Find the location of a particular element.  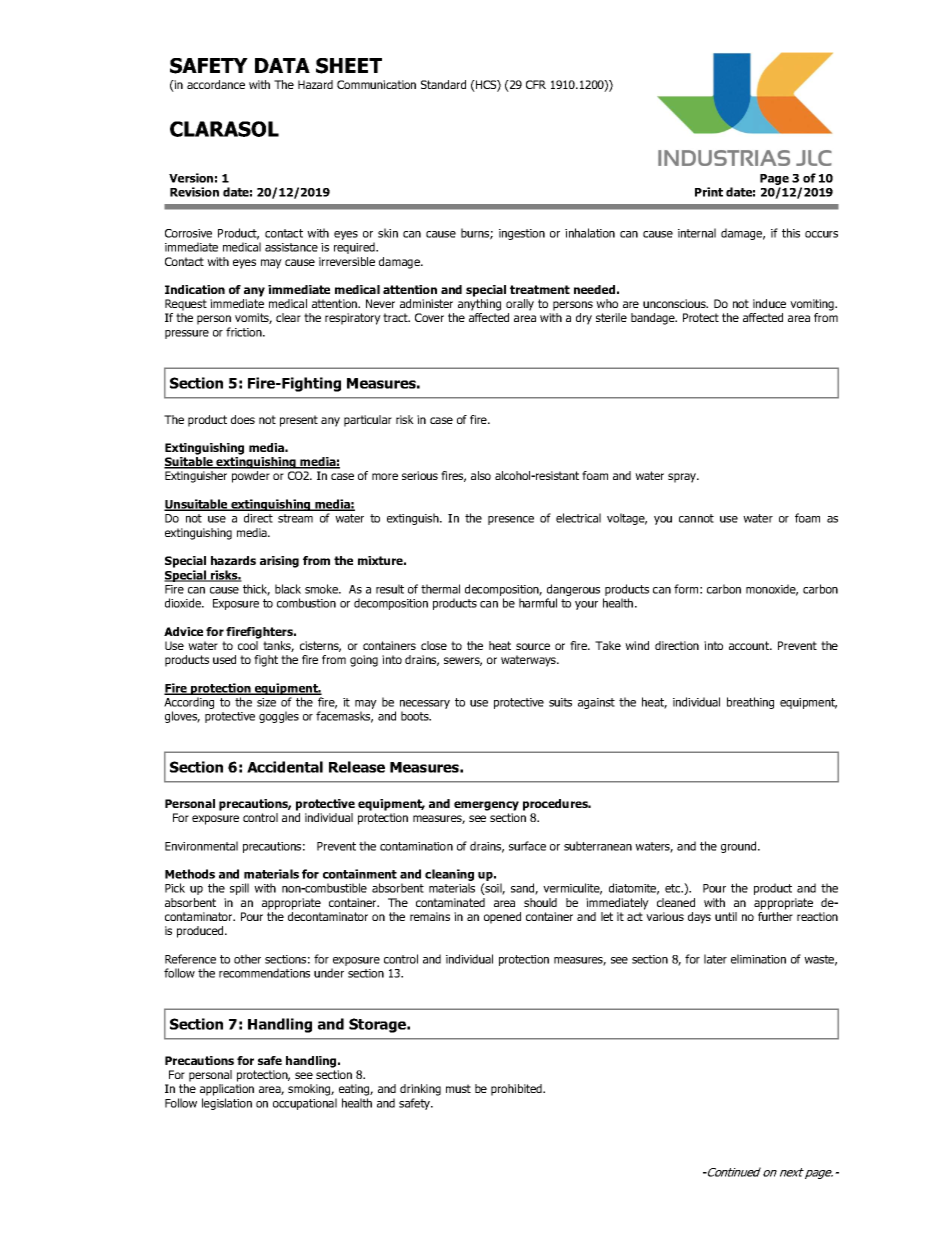

CFR is located at coordinates (536, 84).
